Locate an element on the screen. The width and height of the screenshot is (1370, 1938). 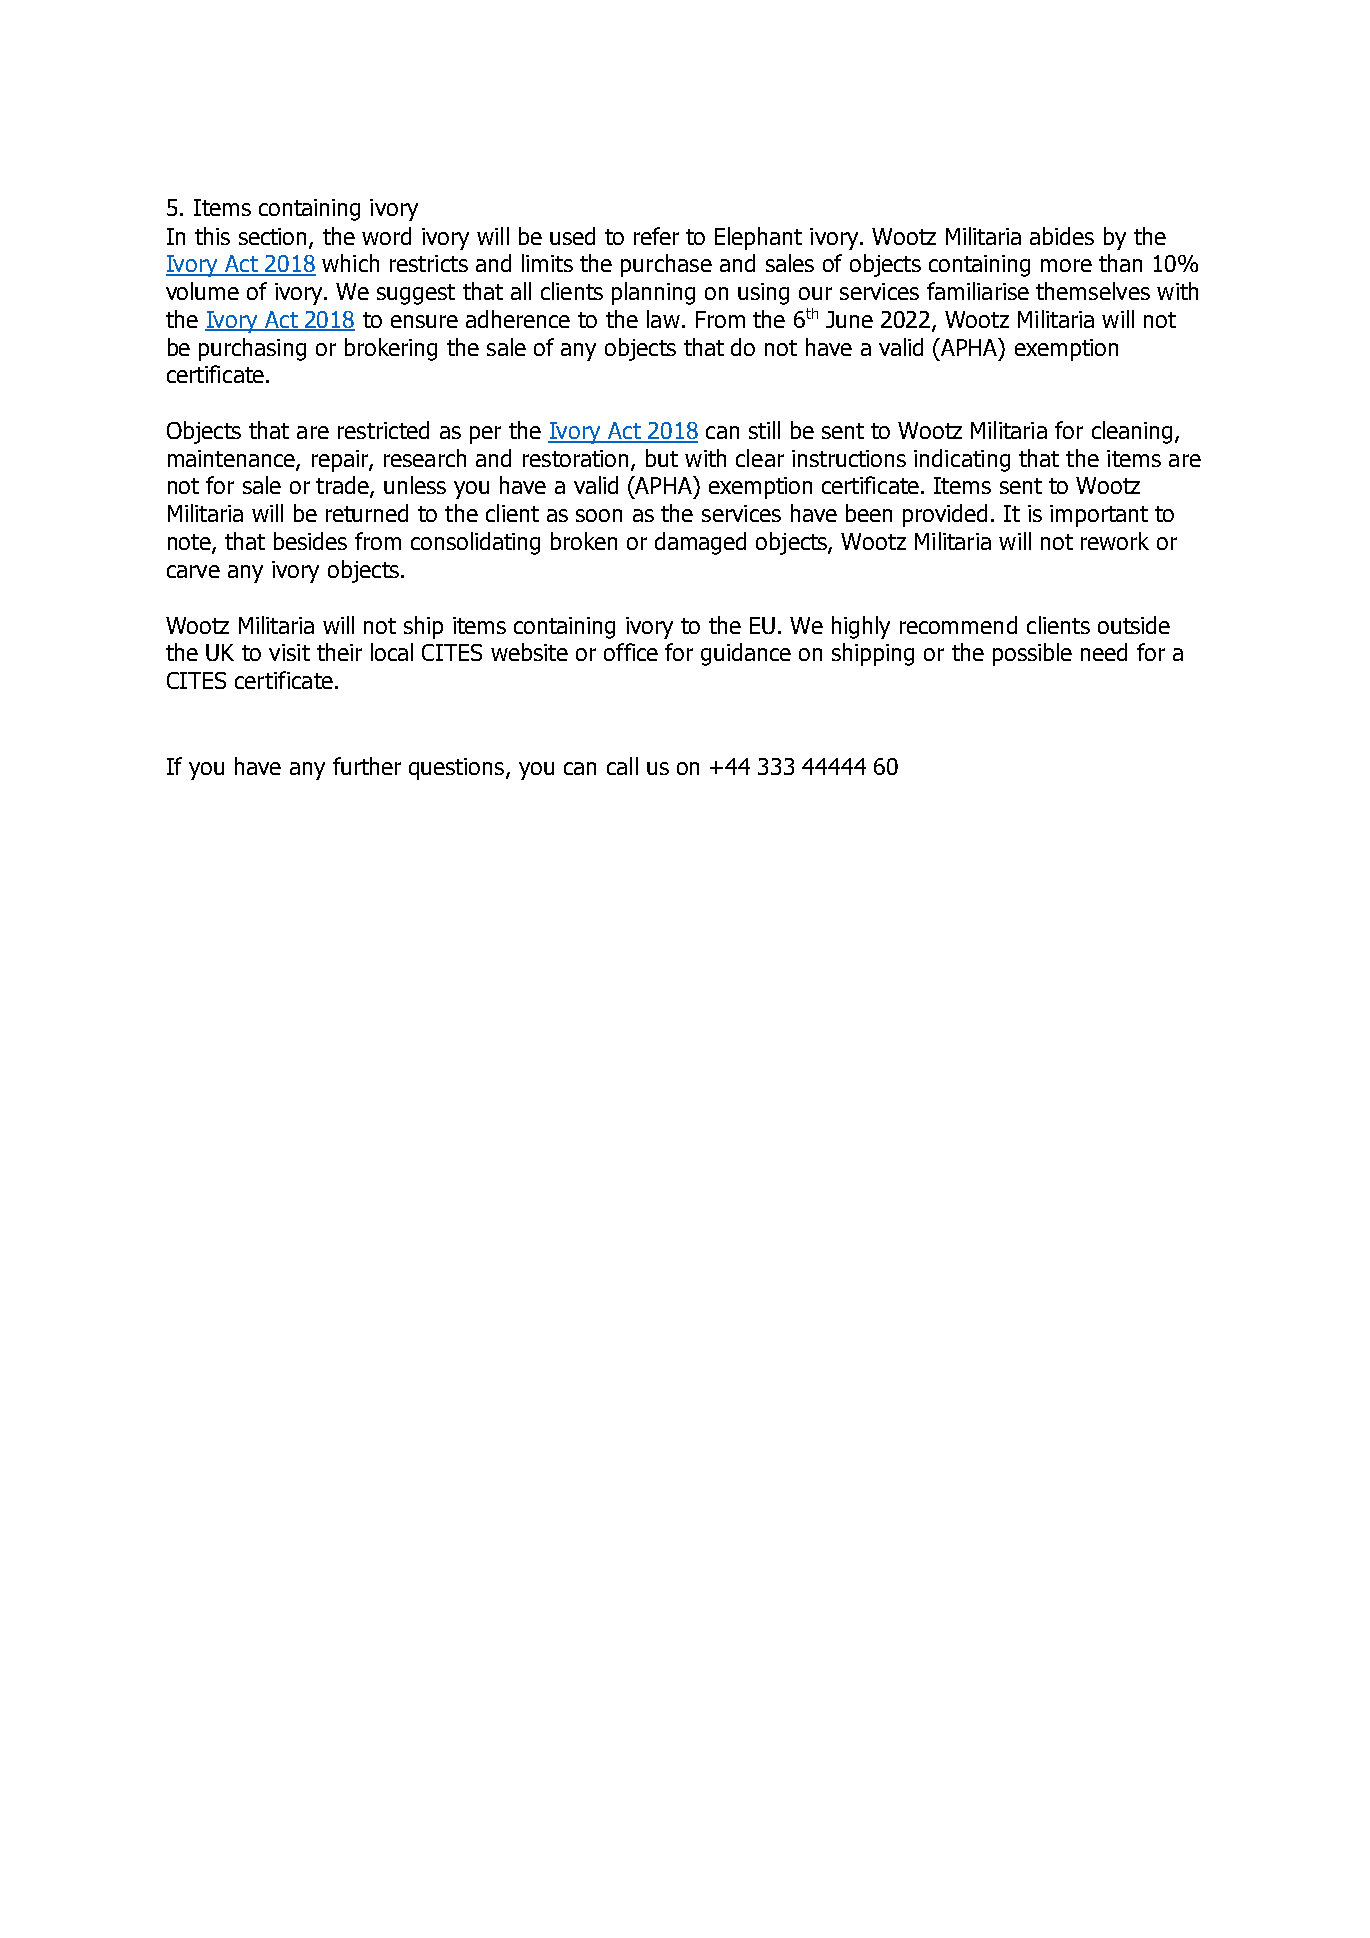
section is located at coordinates (274, 237).
